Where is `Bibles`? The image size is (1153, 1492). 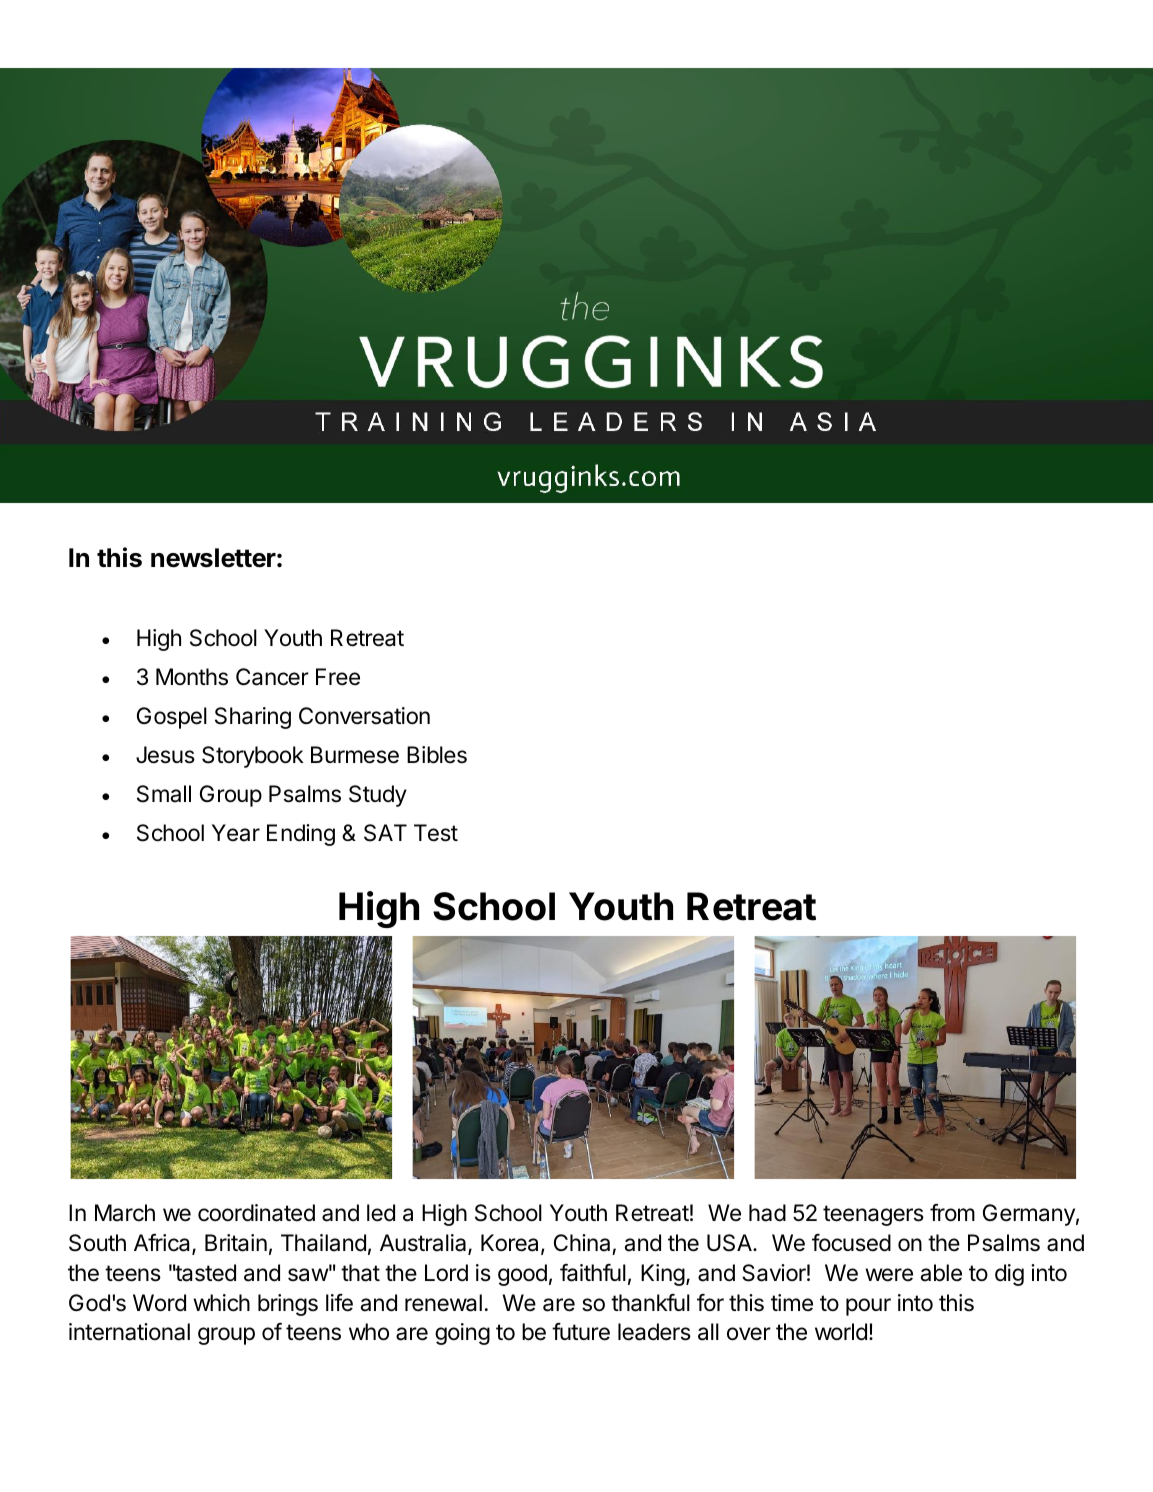 Bibles is located at coordinates (437, 755).
